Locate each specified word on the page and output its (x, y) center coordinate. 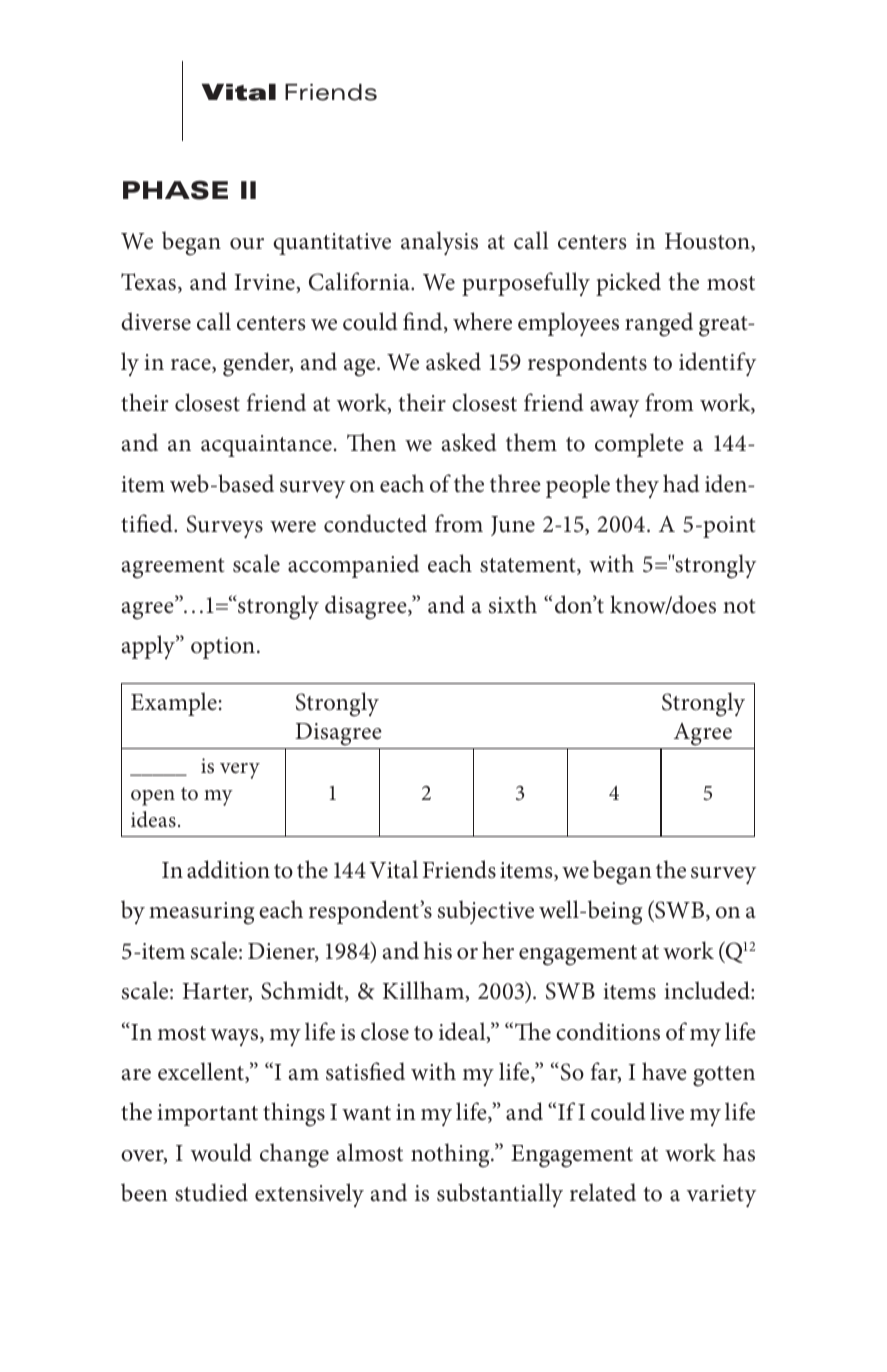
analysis (439, 243)
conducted (375, 523)
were (293, 527)
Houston (708, 242)
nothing (451, 1155)
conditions (608, 1031)
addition (228, 869)
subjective (486, 912)
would (221, 1152)
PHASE (175, 190)
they (637, 486)
